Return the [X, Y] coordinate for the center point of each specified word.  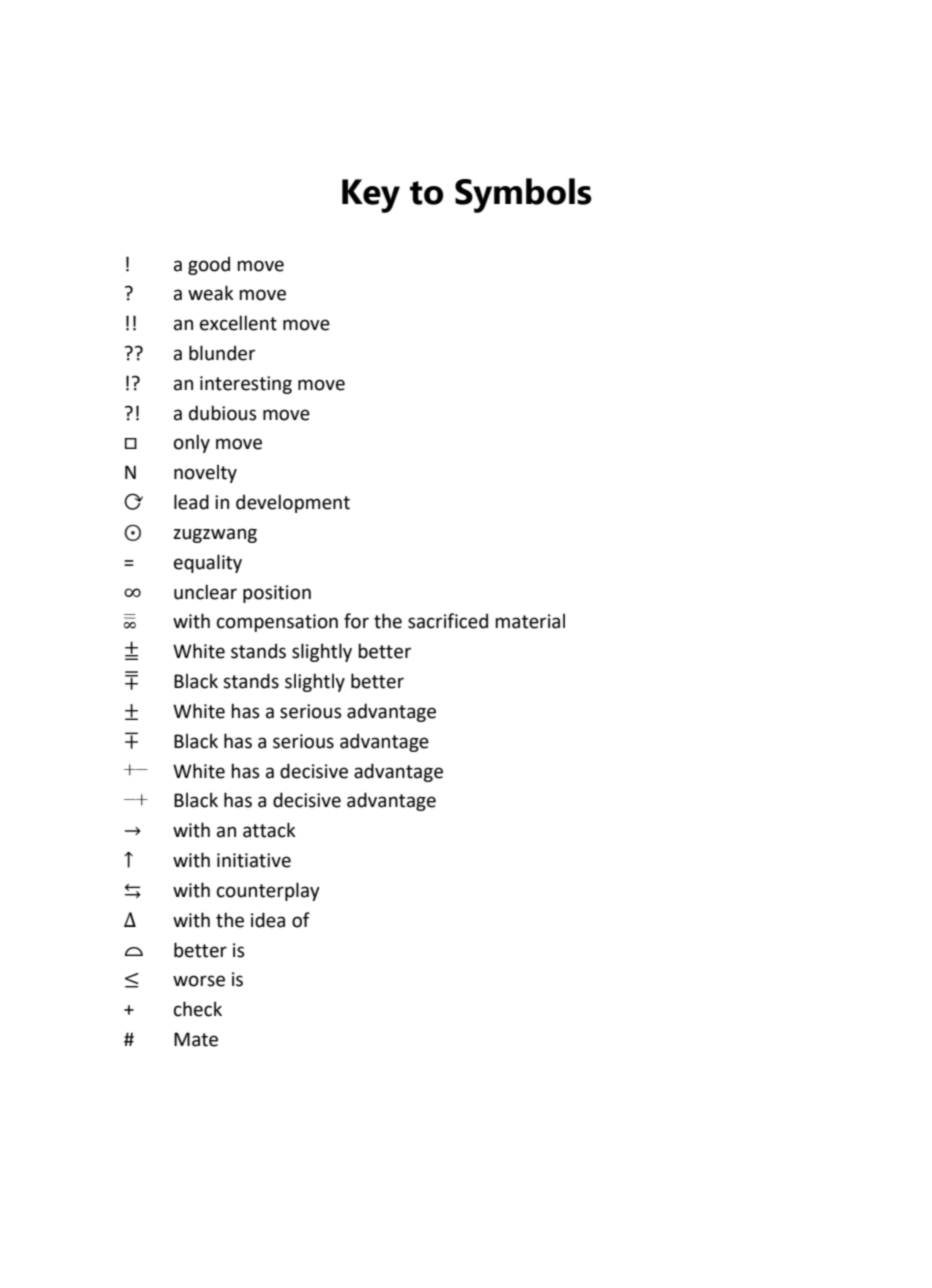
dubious [223, 413]
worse [199, 981]
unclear [205, 592]
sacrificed [448, 621]
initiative [254, 860]
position [277, 594]
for [356, 621]
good [209, 265]
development [293, 503]
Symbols [523, 195]
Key [371, 196]
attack [269, 830]
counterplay [268, 891]
